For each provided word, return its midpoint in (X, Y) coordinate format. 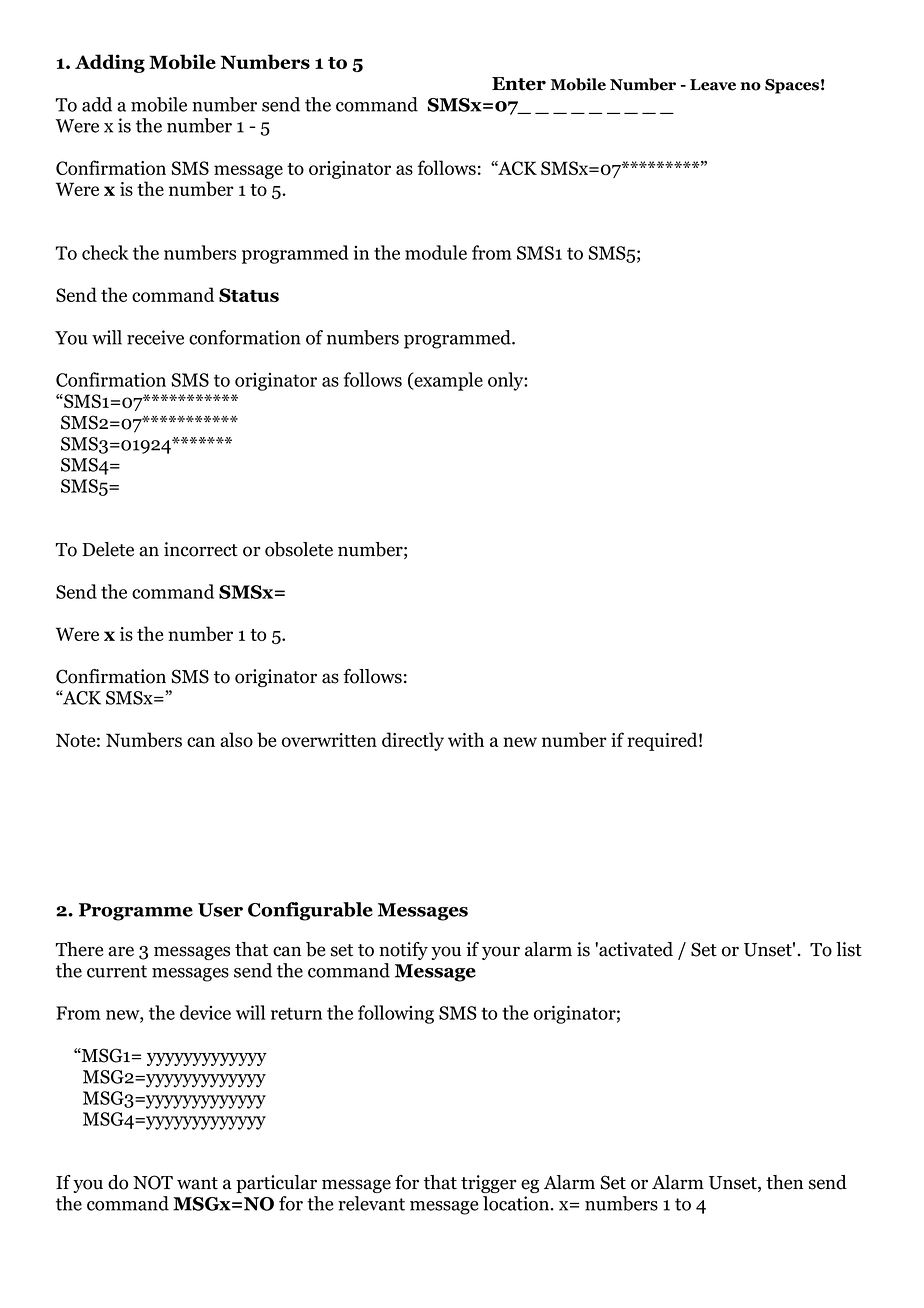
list (849, 949)
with (466, 739)
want (197, 1183)
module (436, 252)
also (236, 739)
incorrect (201, 549)
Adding (110, 63)
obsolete (299, 549)
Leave (713, 85)
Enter (519, 84)
